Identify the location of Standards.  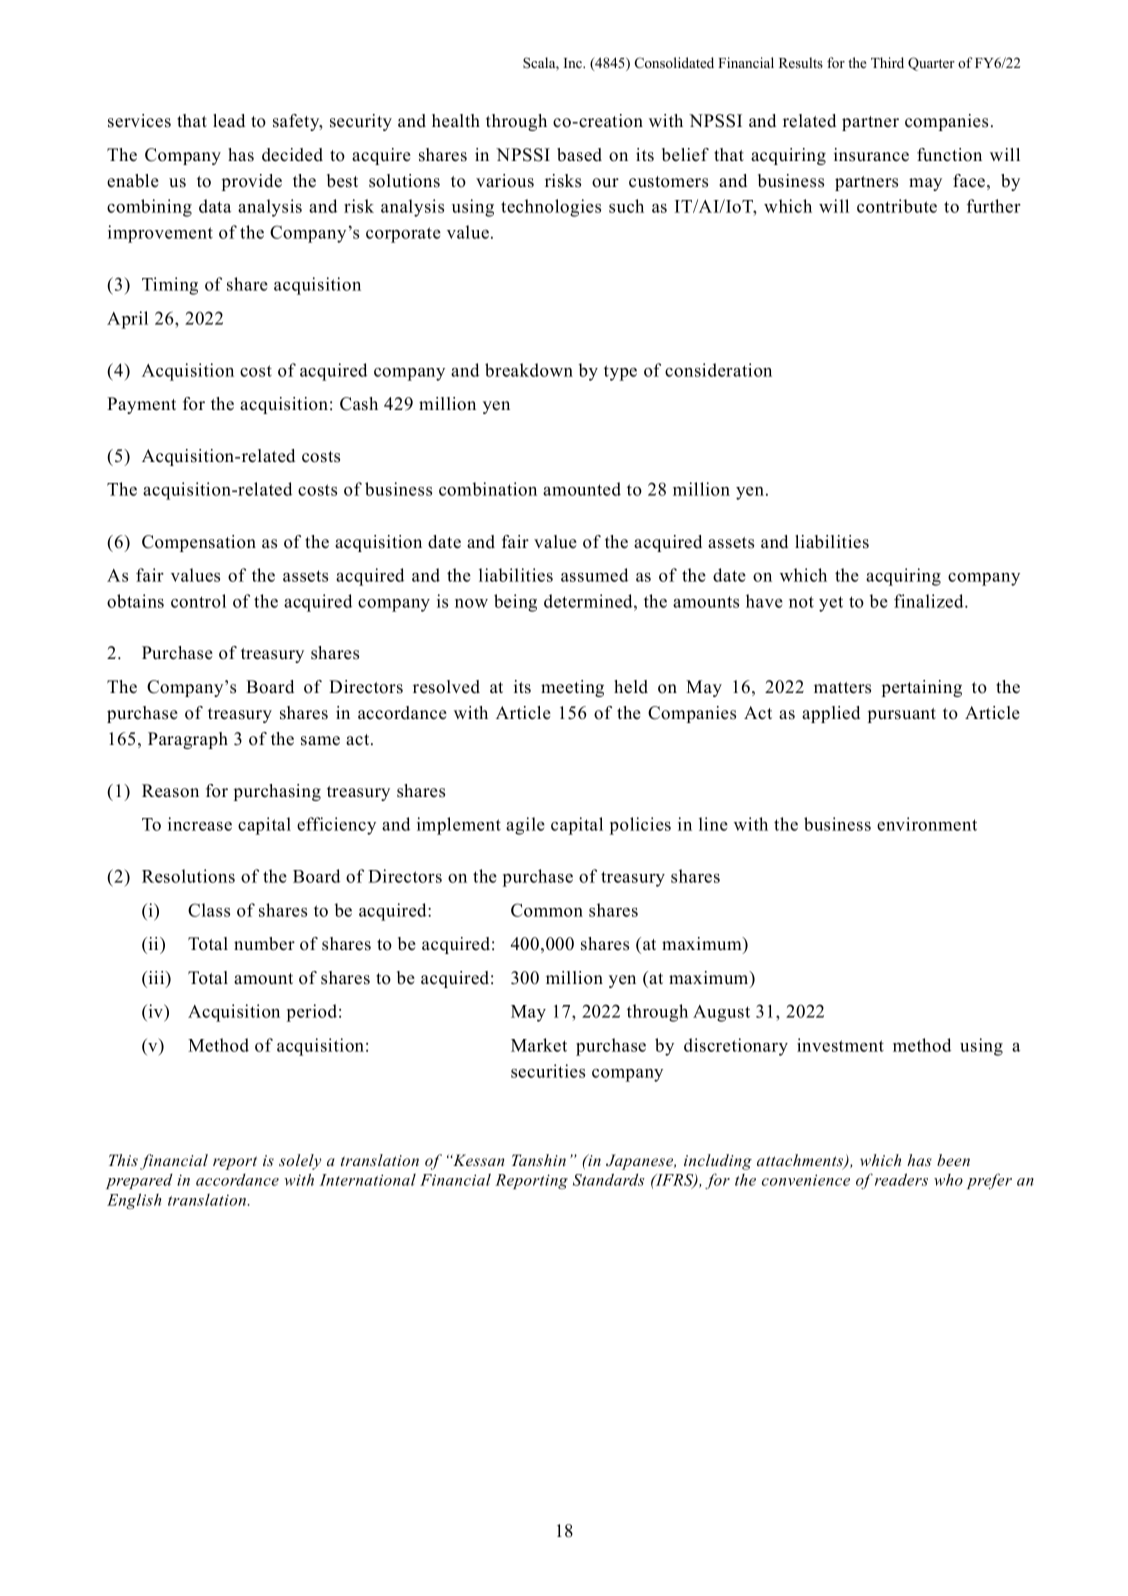
(609, 1179).
